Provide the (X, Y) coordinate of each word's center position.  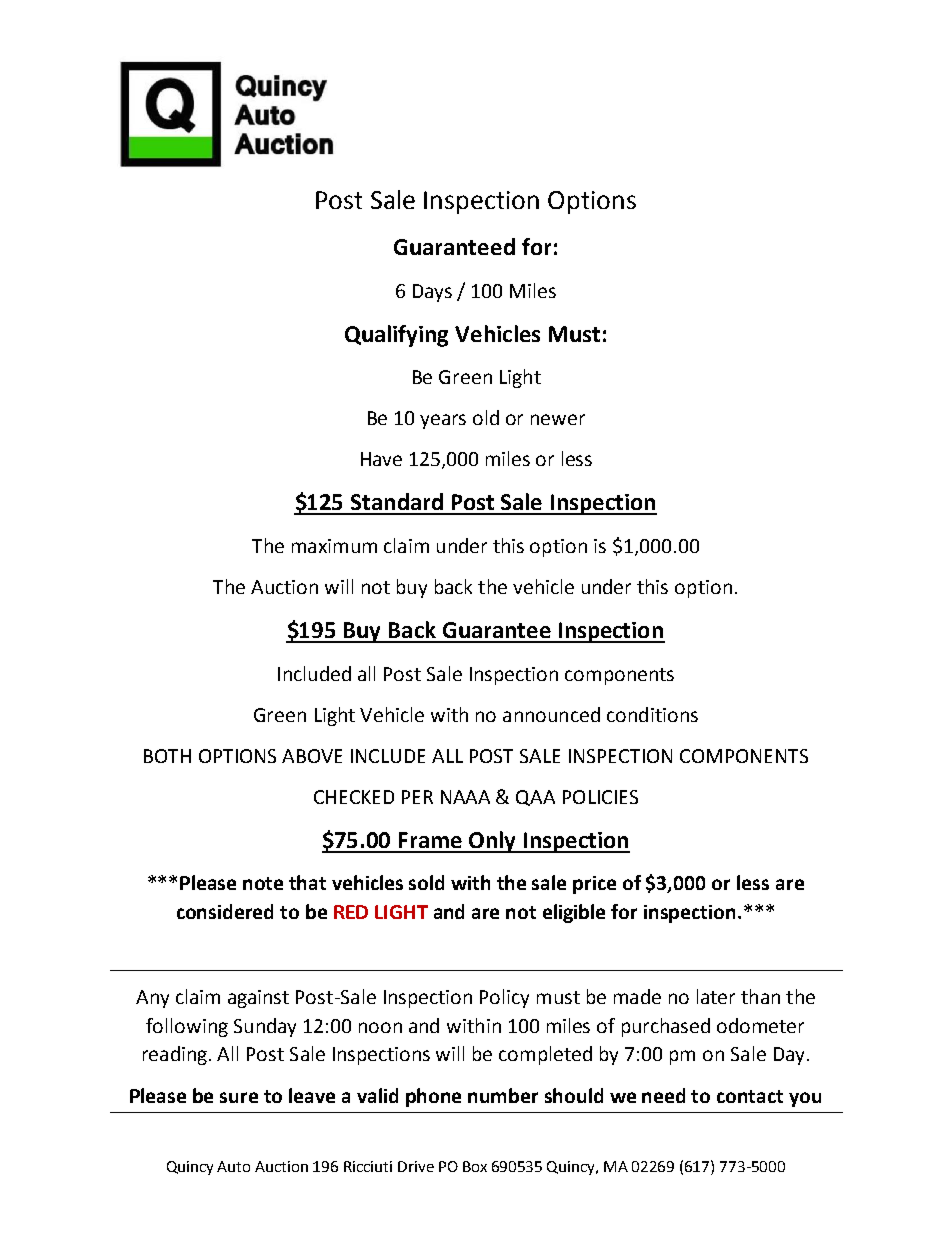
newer (558, 419)
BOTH (167, 756)
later (716, 996)
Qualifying (396, 336)
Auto (233, 1166)
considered (225, 911)
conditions (652, 714)
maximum (334, 546)
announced (551, 714)
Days (432, 293)
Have (381, 459)
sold (426, 882)
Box (475, 1166)
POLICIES (600, 797)
